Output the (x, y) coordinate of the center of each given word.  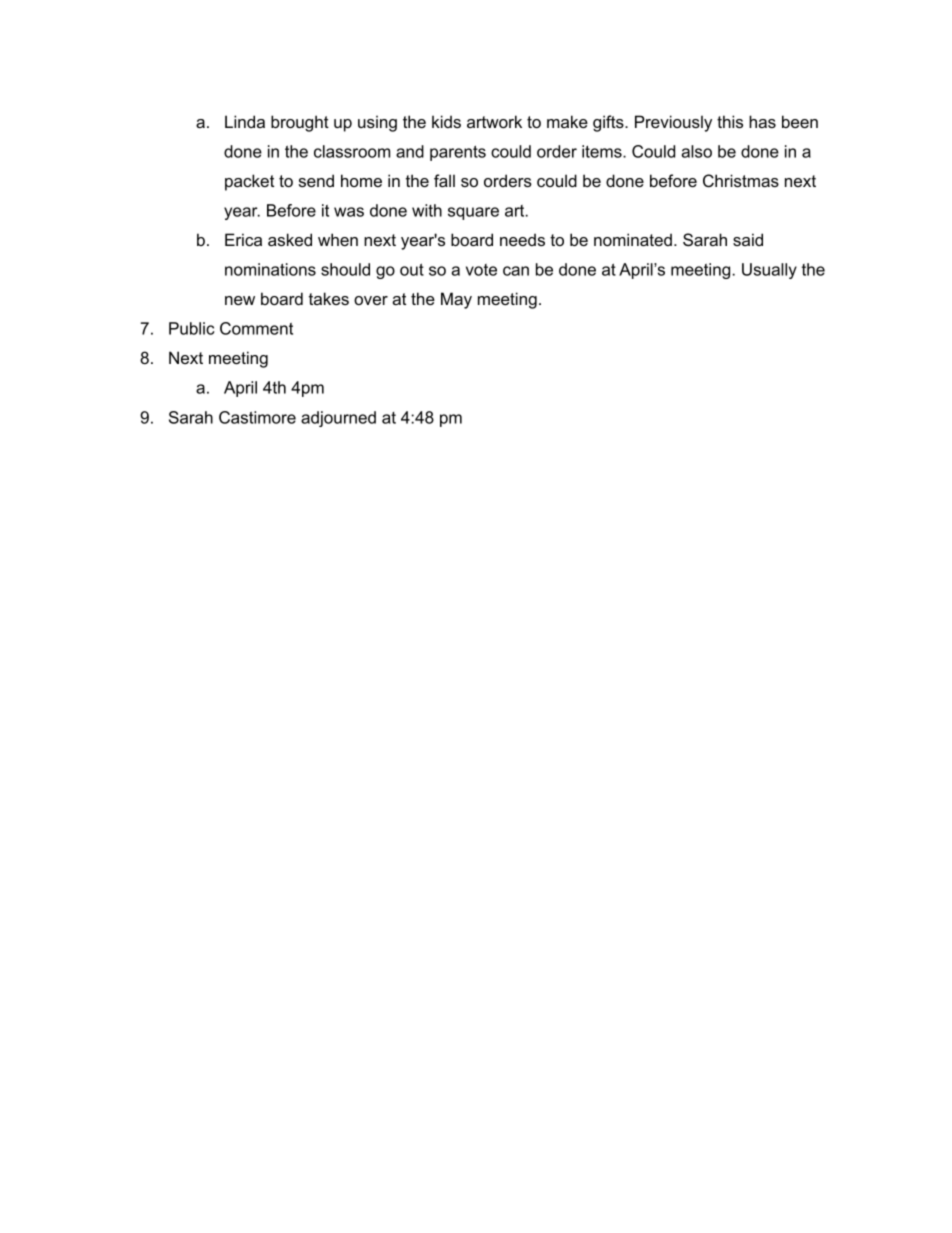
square (473, 213)
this (730, 121)
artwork (494, 121)
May (456, 300)
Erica (243, 239)
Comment (256, 328)
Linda (245, 121)
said (748, 239)
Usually (769, 271)
